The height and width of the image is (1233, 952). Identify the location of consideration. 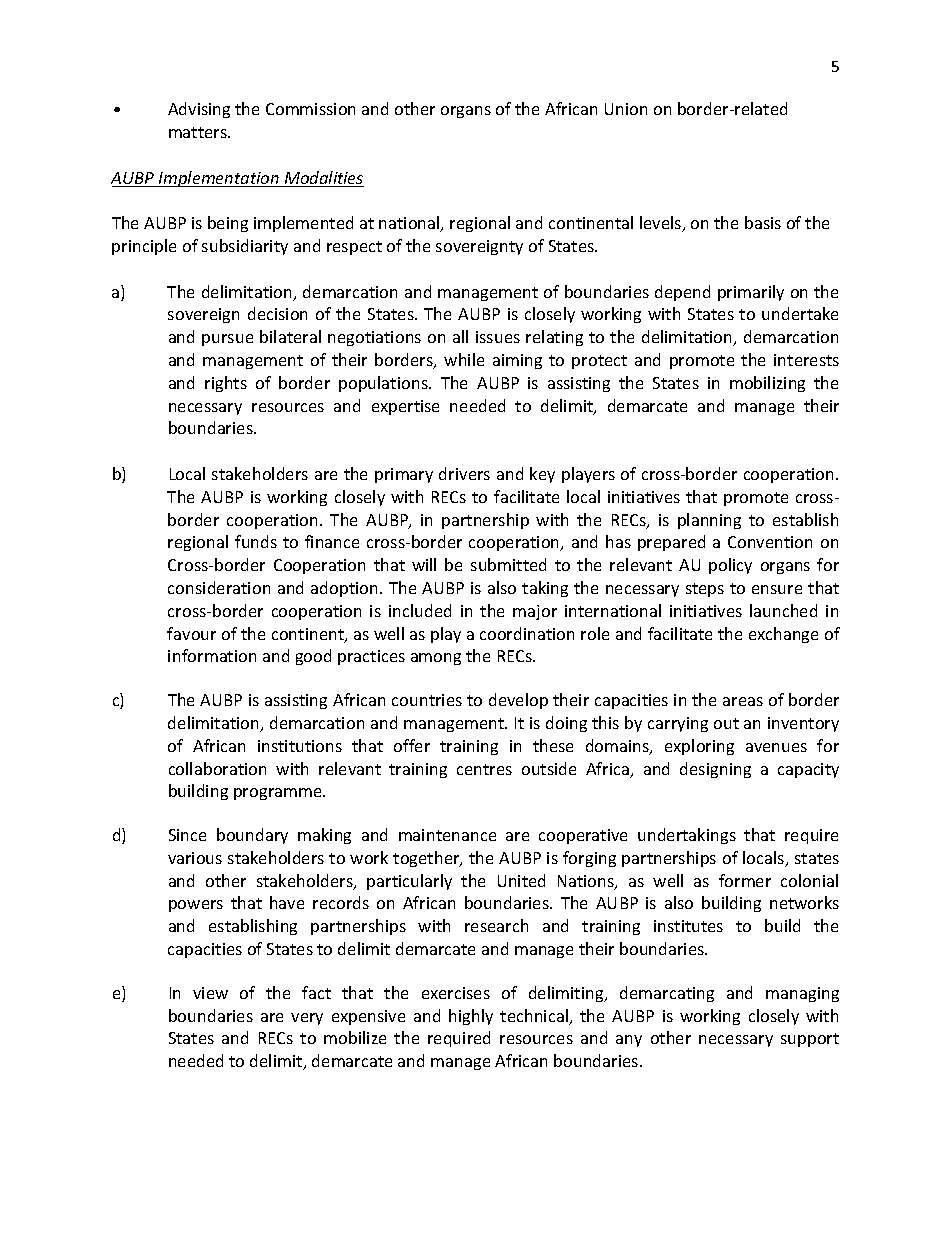
(219, 587).
